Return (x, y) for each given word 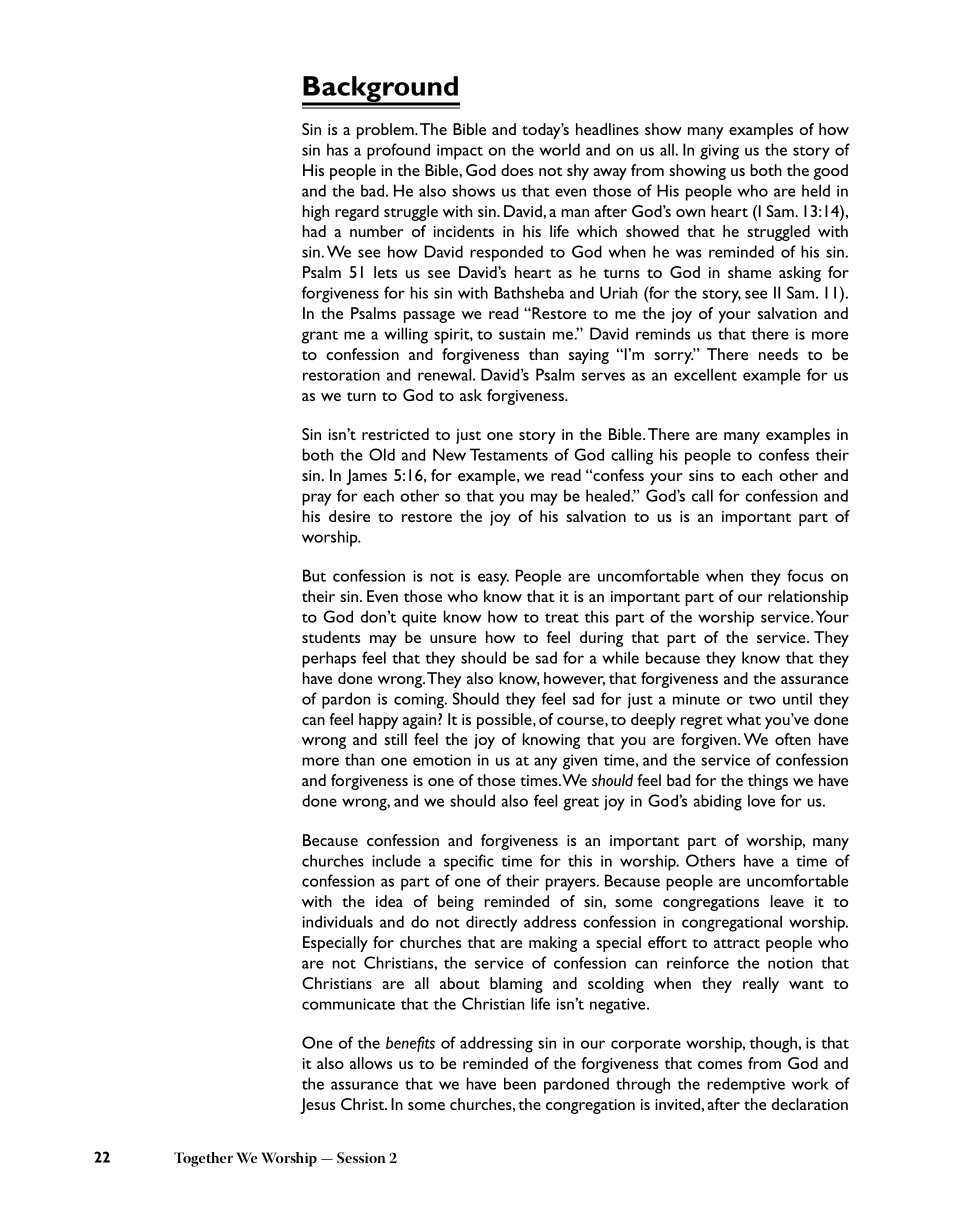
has (337, 149)
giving (719, 152)
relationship (808, 598)
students (331, 637)
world (560, 149)
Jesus (318, 1106)
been (520, 1083)
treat (562, 618)
